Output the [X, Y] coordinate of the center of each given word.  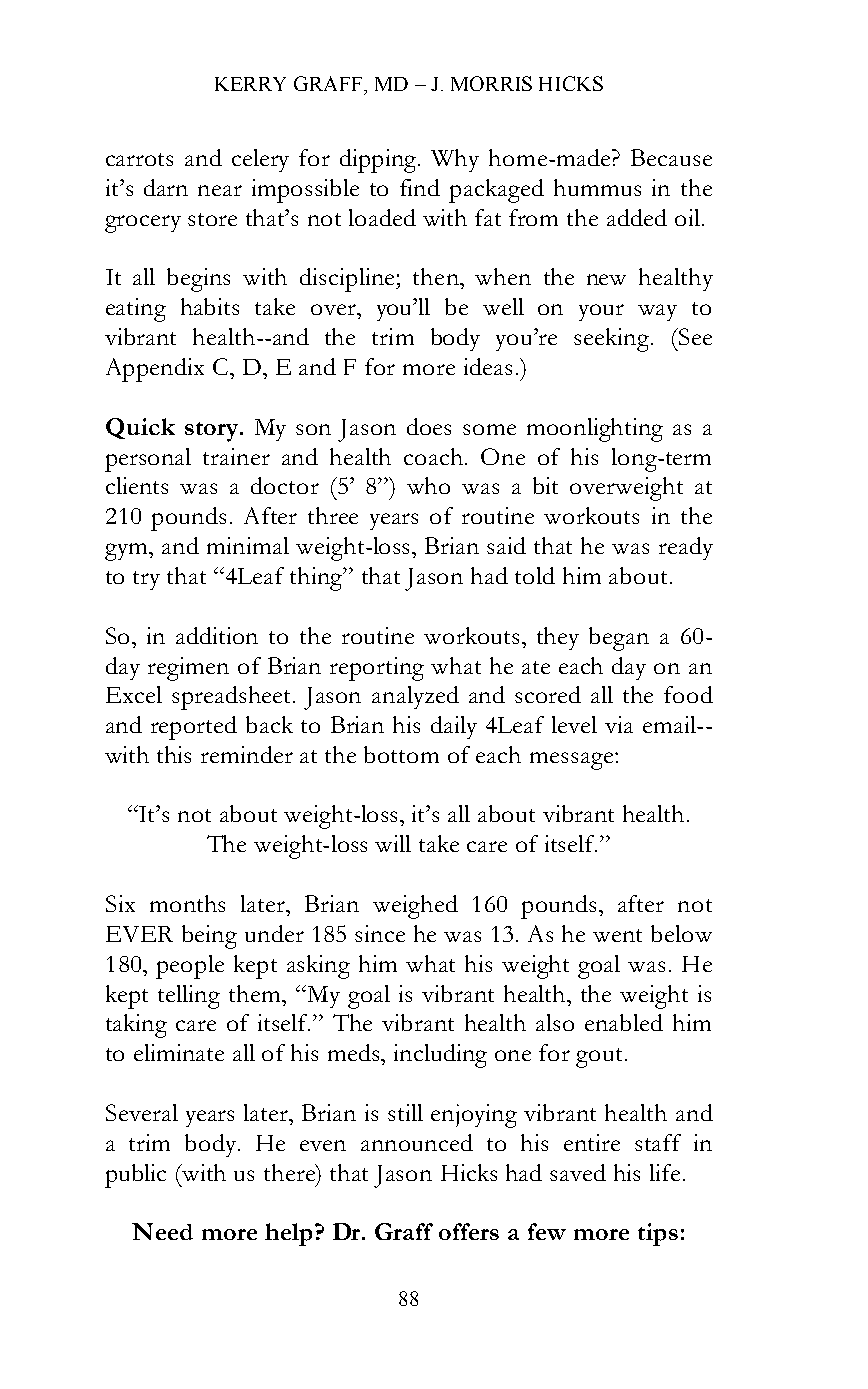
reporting [377, 669]
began [619, 639]
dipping [380, 161]
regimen [188, 669]
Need [162, 1231]
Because [671, 157]
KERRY [250, 84]
